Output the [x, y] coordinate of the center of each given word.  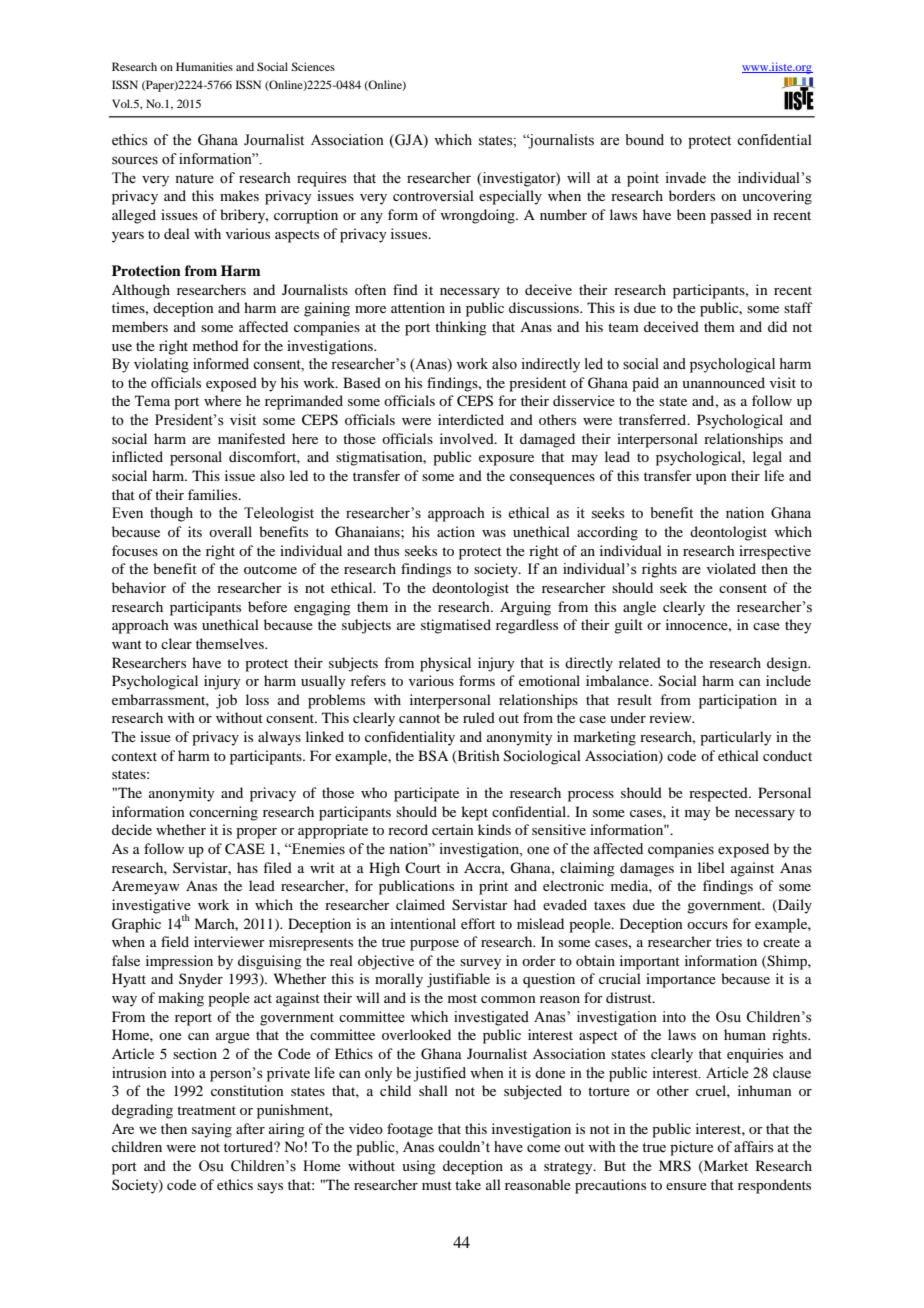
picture [691, 1148]
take [468, 1184]
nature [194, 179]
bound [644, 140]
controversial [433, 195]
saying [212, 1130]
